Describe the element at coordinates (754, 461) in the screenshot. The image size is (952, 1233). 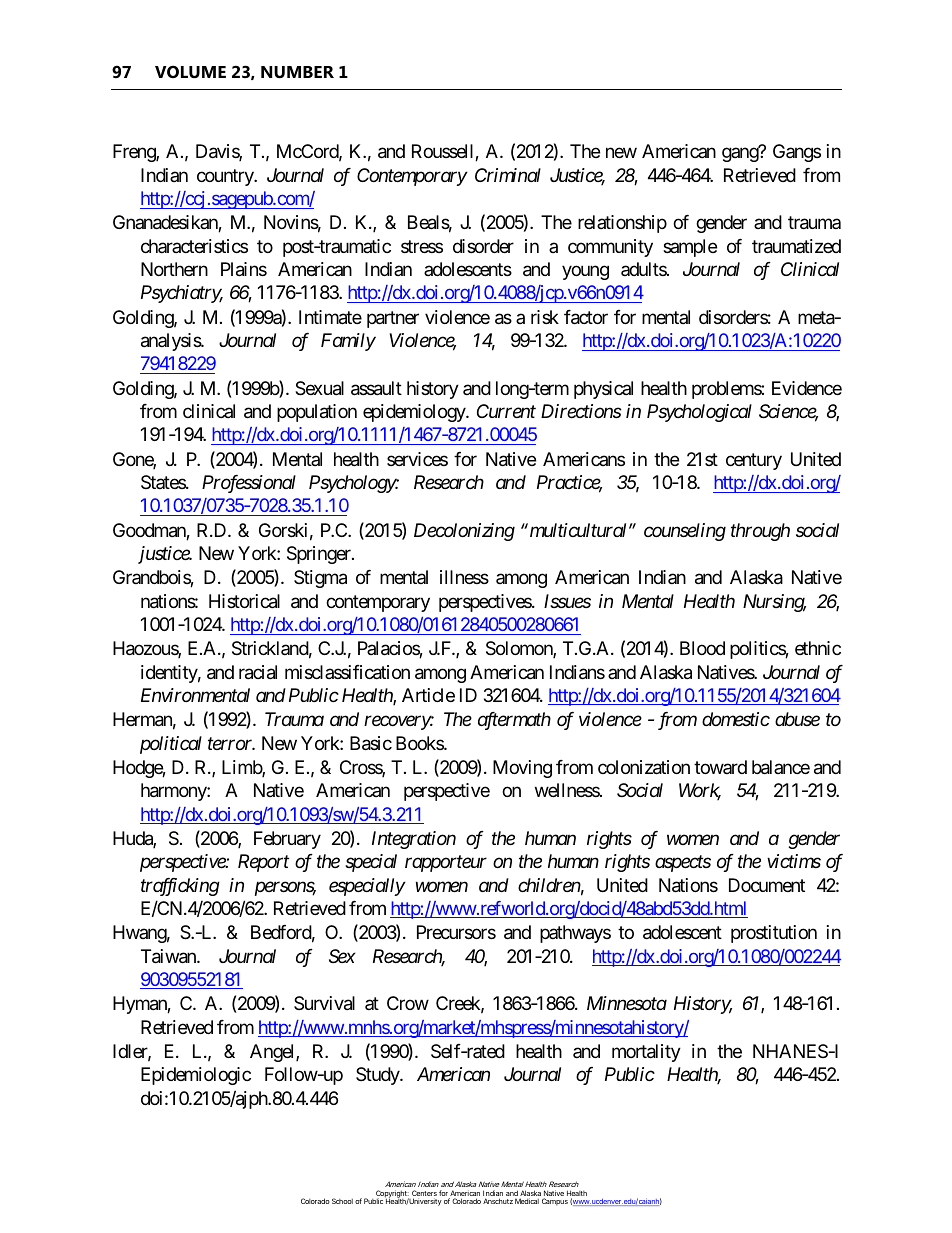
I see `century` at that location.
